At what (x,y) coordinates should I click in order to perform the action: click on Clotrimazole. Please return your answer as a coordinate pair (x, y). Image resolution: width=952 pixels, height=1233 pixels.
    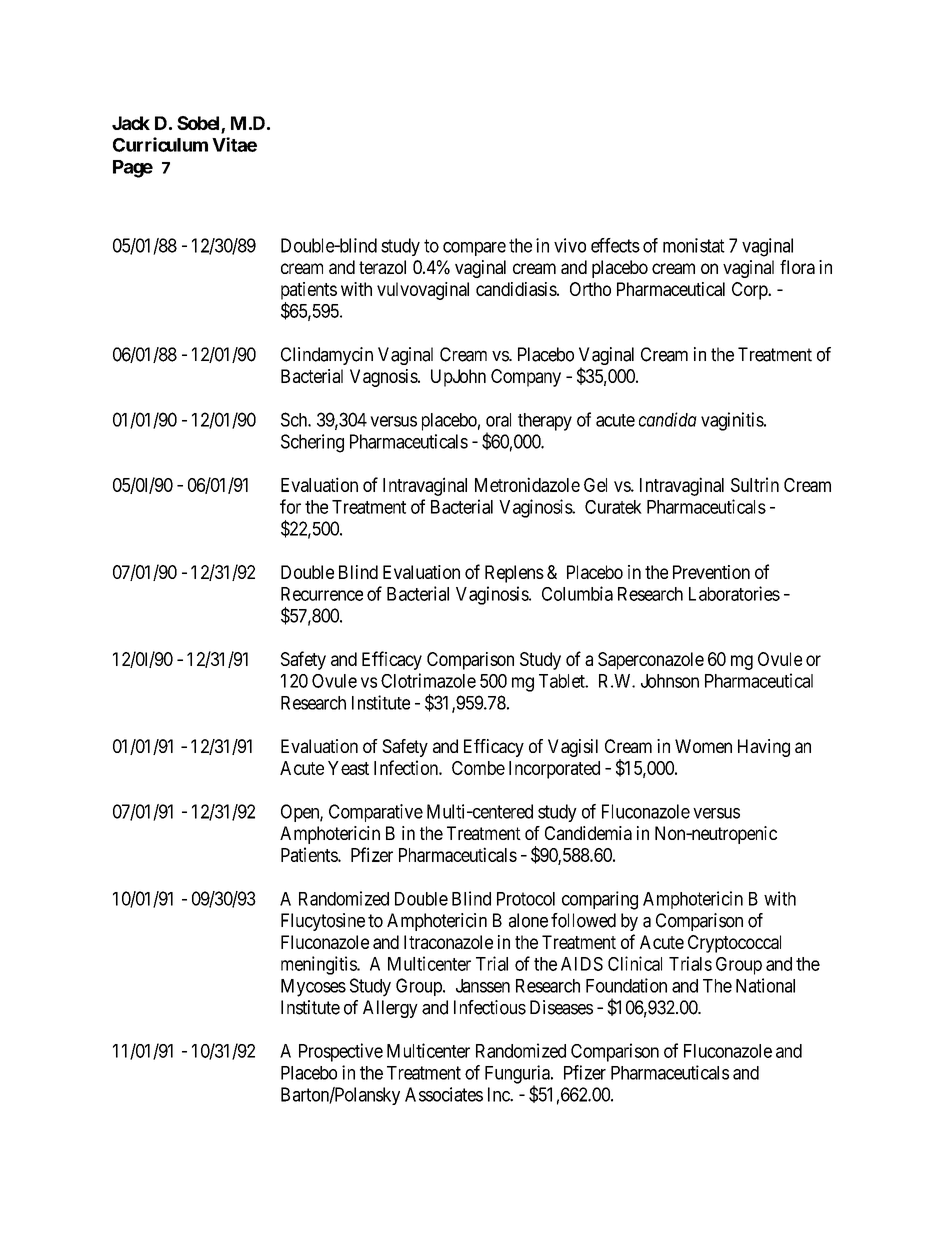
    Looking at the image, I should click on (428, 680).
